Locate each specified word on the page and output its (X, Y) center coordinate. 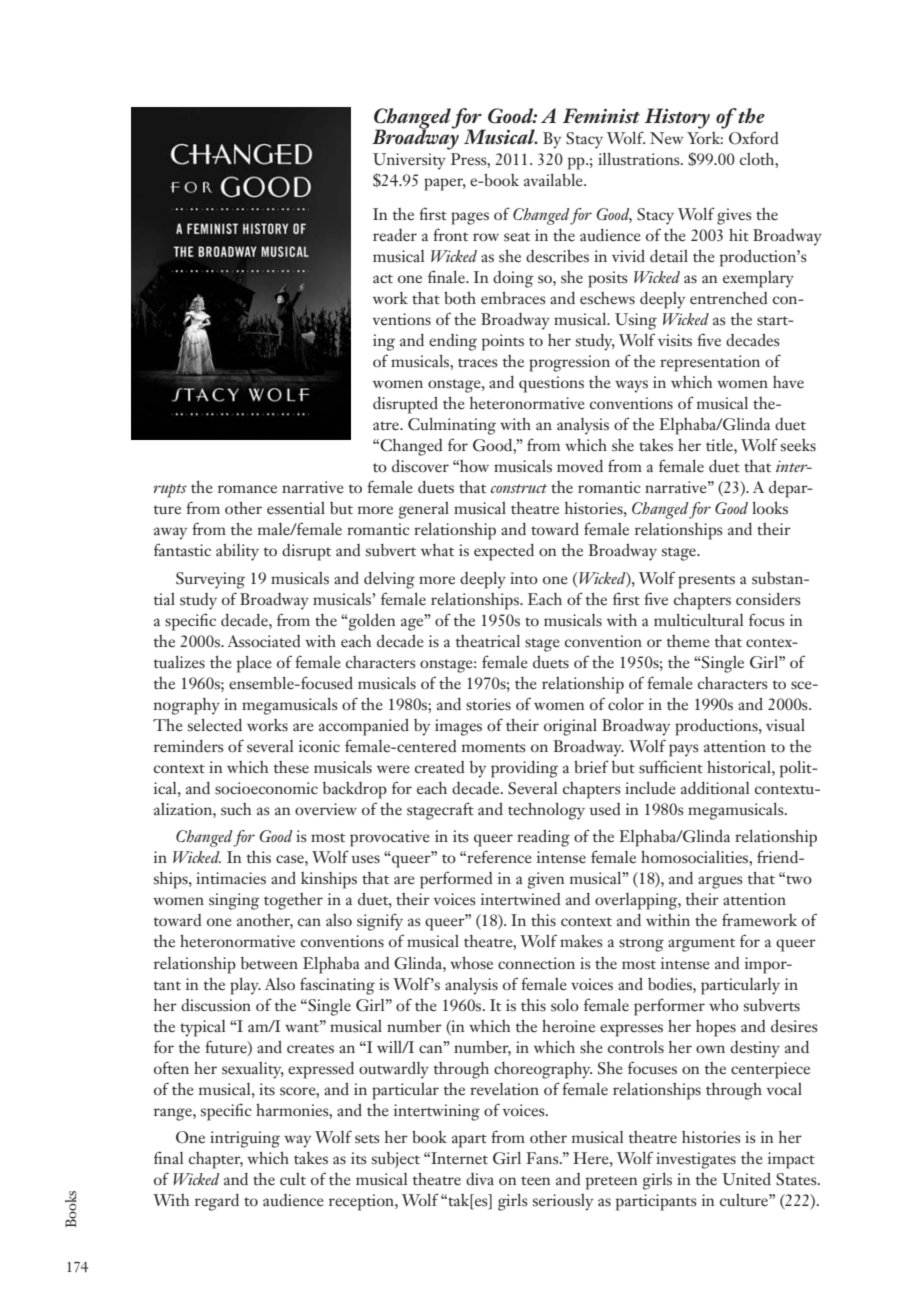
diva (480, 1179)
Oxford (753, 138)
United (746, 1179)
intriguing (245, 1139)
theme (688, 641)
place (254, 664)
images (458, 727)
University (409, 161)
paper (445, 184)
